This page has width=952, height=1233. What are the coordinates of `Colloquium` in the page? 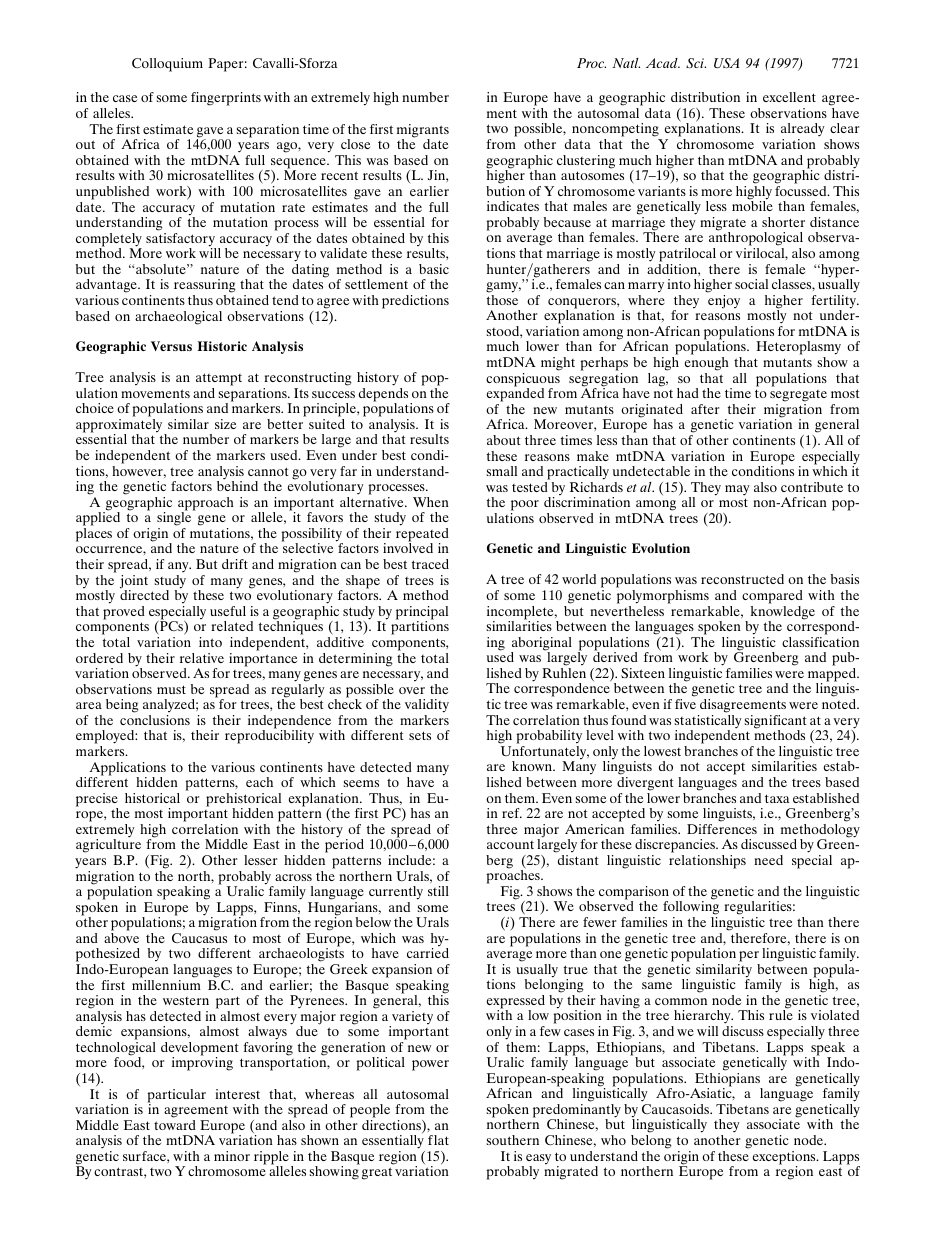 It's located at (167, 65).
